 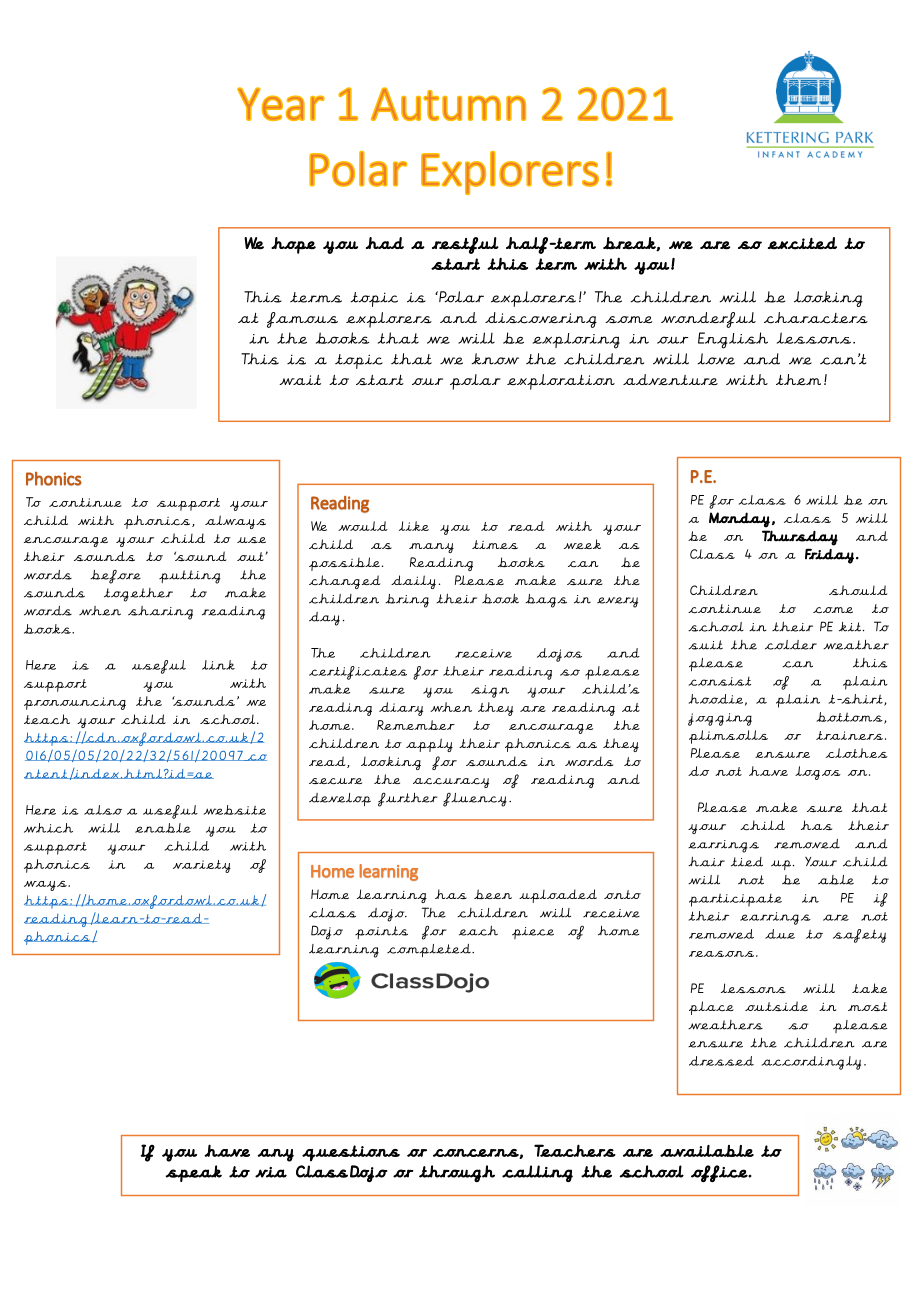 What do you see at coordinates (457, 1173) in the screenshot?
I see `through` at bounding box center [457, 1173].
